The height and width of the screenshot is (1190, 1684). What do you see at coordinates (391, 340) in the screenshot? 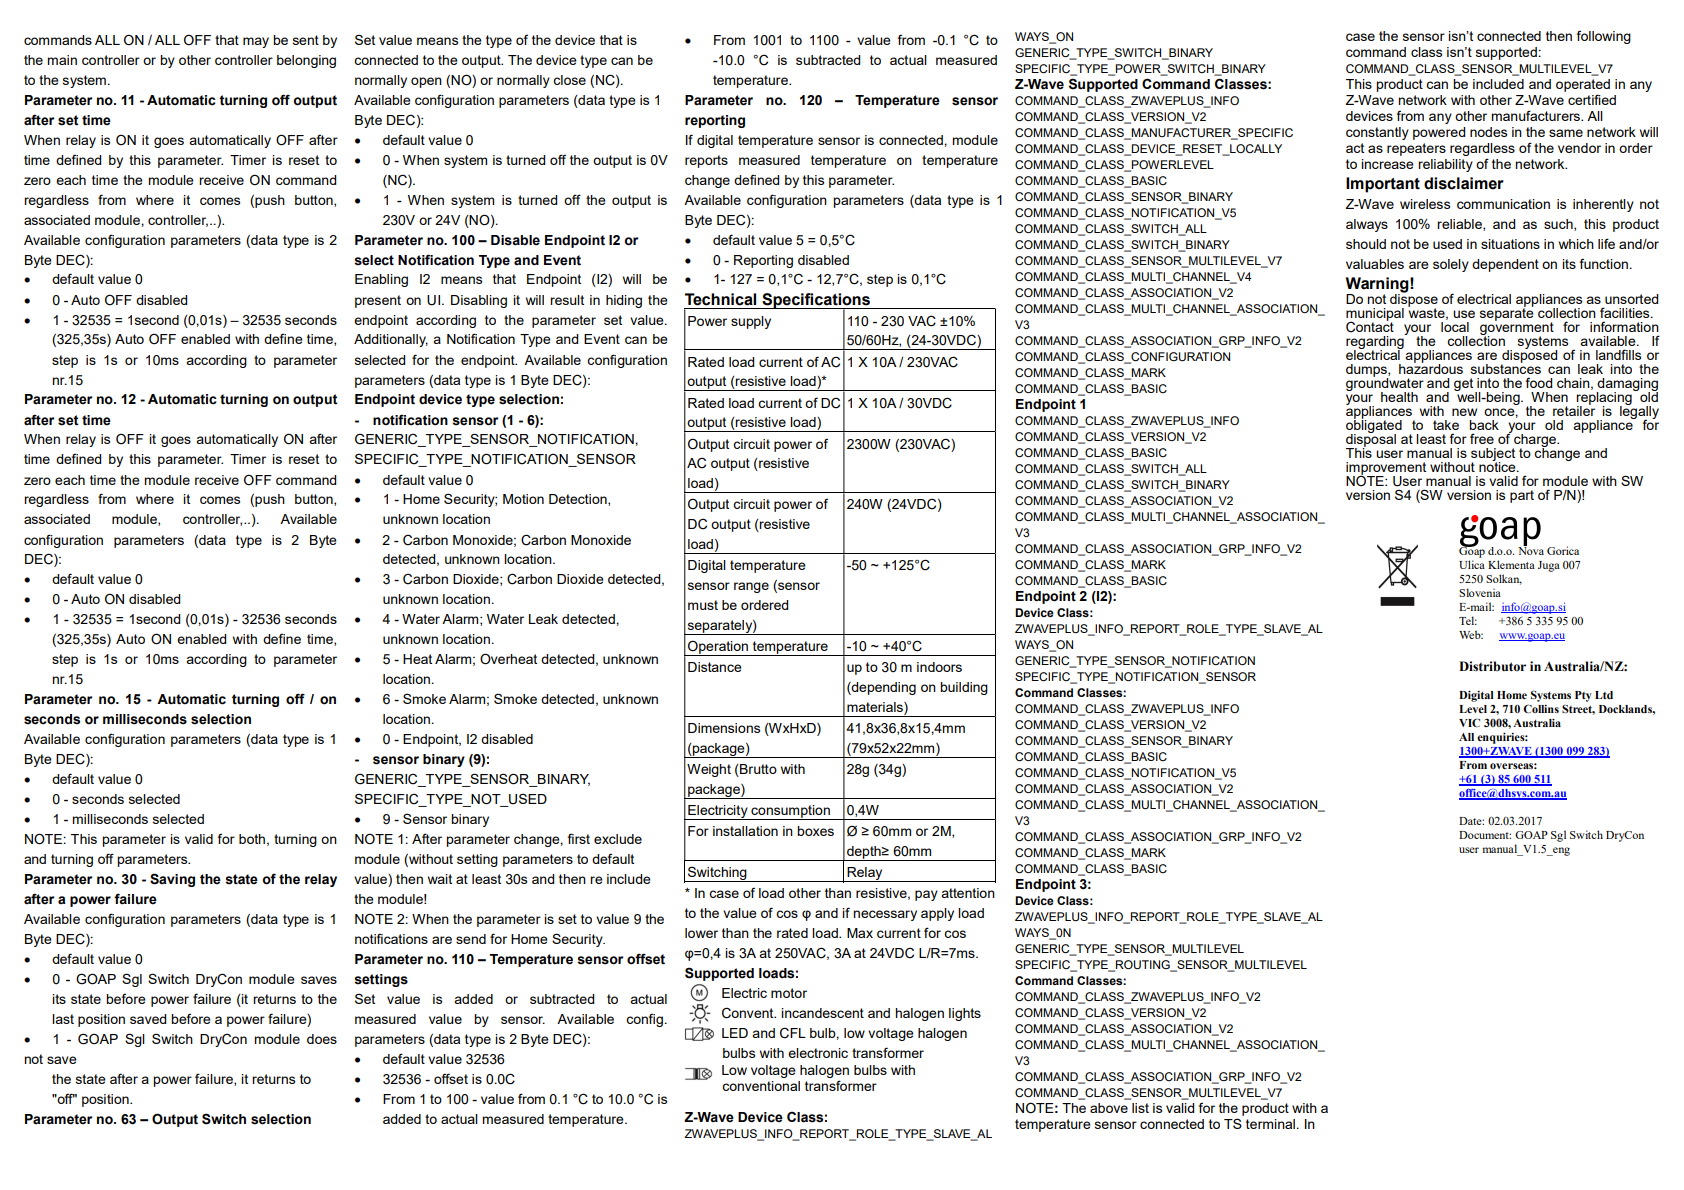
I see `Additionally` at bounding box center [391, 340].
